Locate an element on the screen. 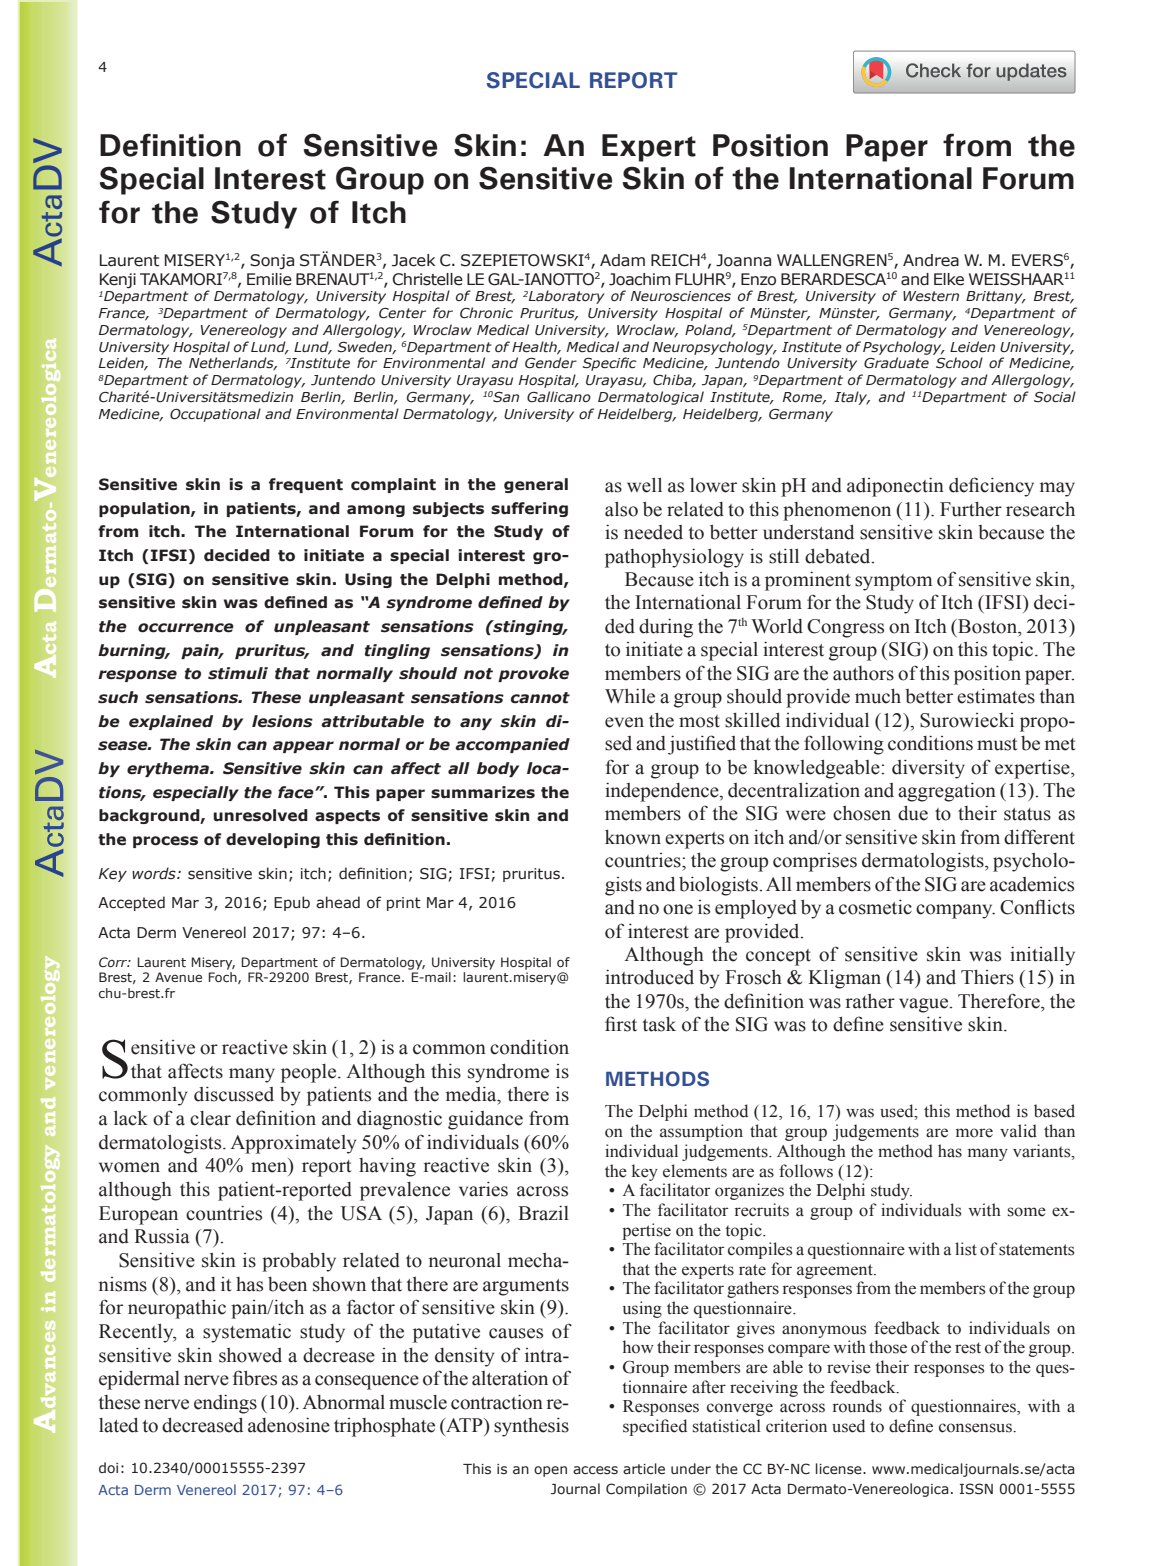 Image resolution: width=1174 pixels, height=1566 pixels. Joachim is located at coordinates (639, 279).
